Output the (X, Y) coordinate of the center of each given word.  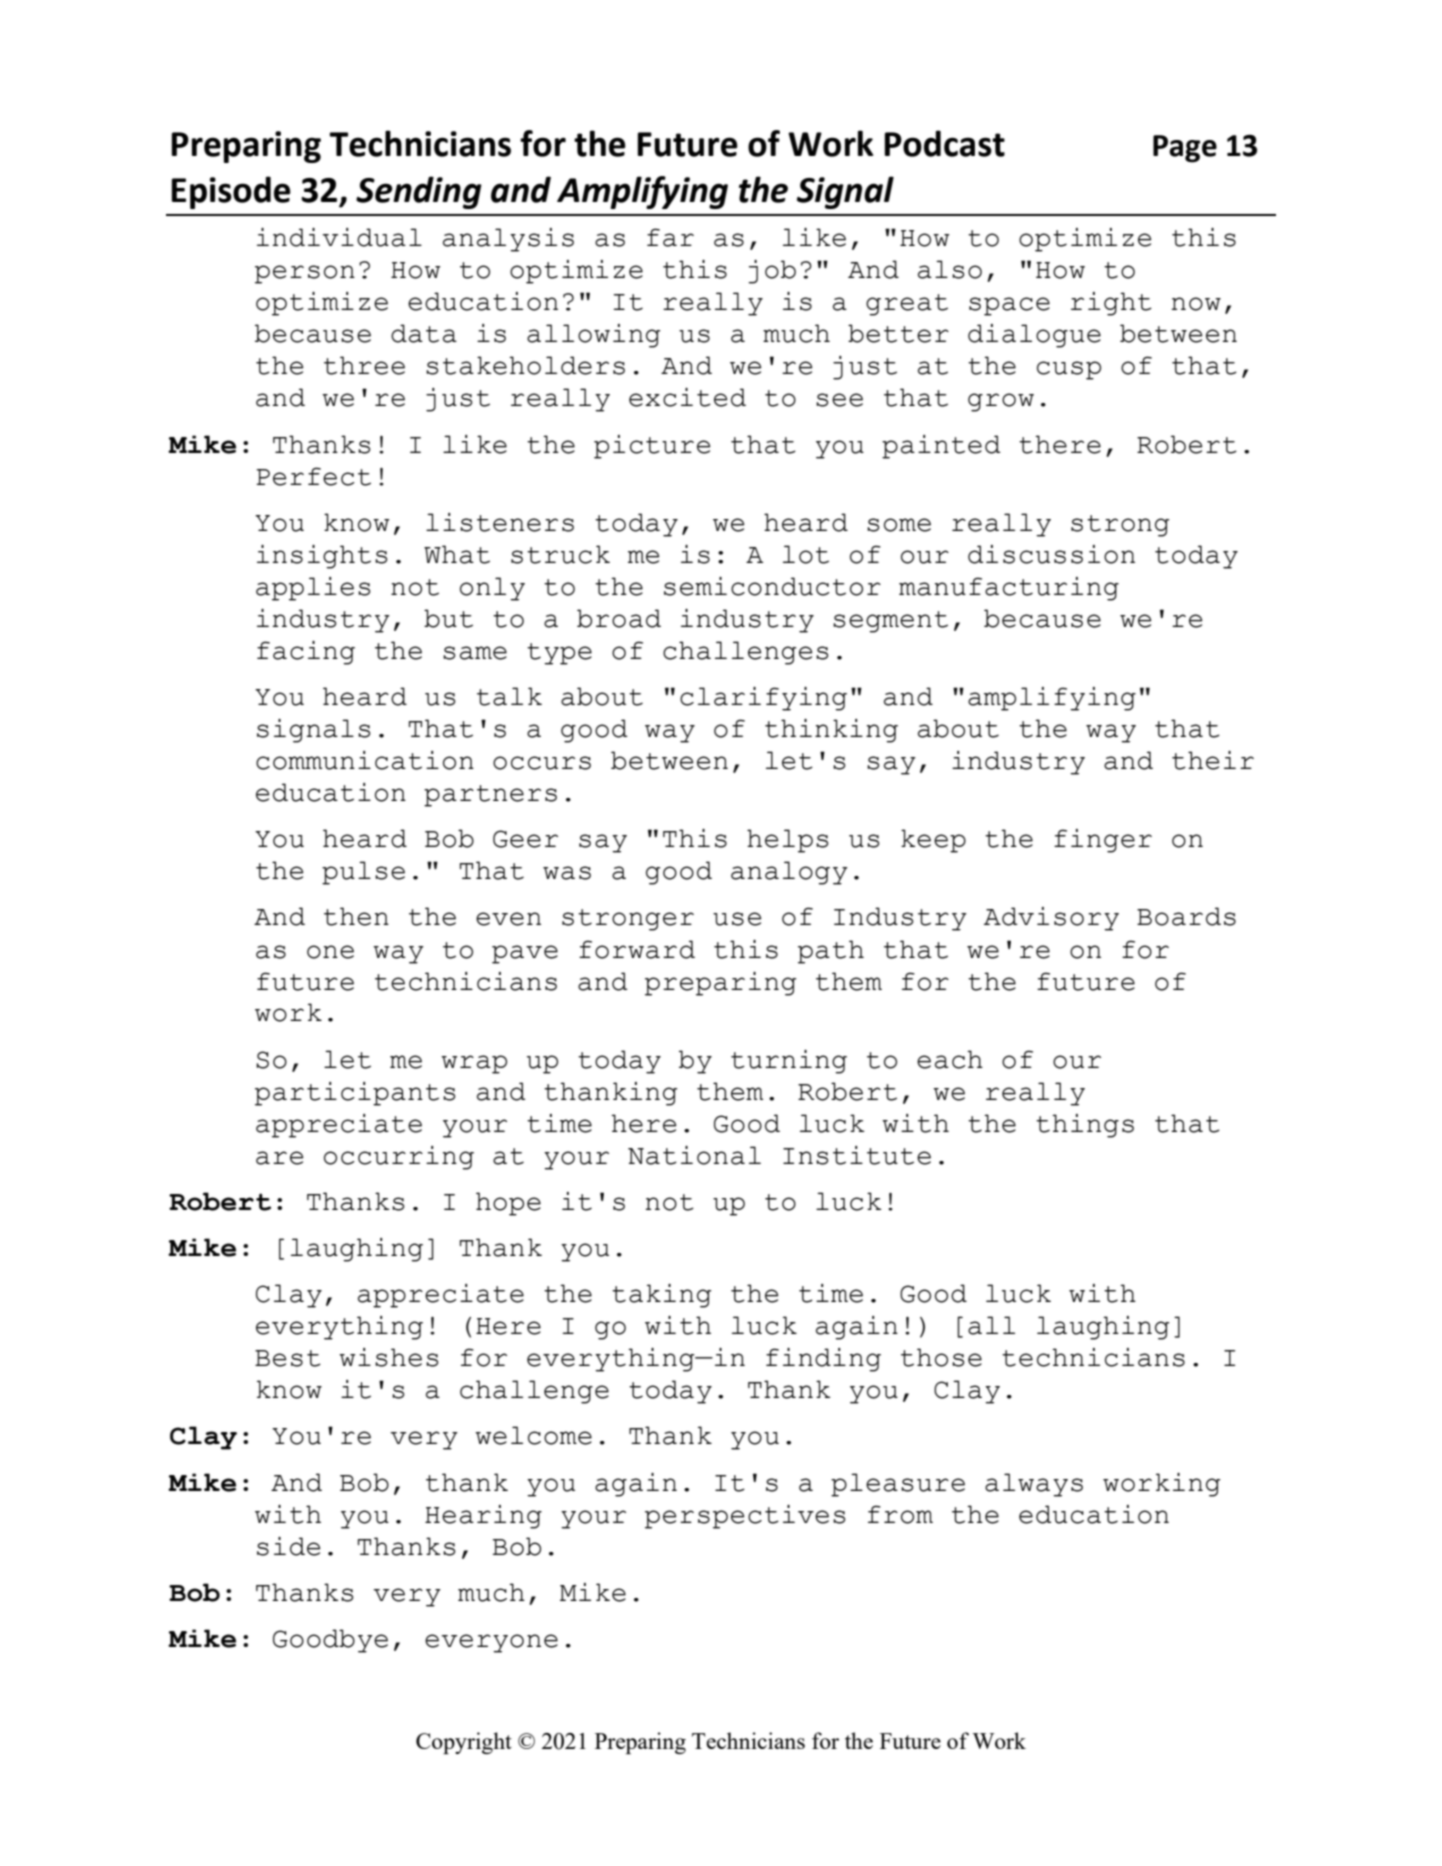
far (670, 237)
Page (1185, 149)
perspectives (745, 1517)
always (1034, 1485)
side (288, 1546)
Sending (419, 192)
